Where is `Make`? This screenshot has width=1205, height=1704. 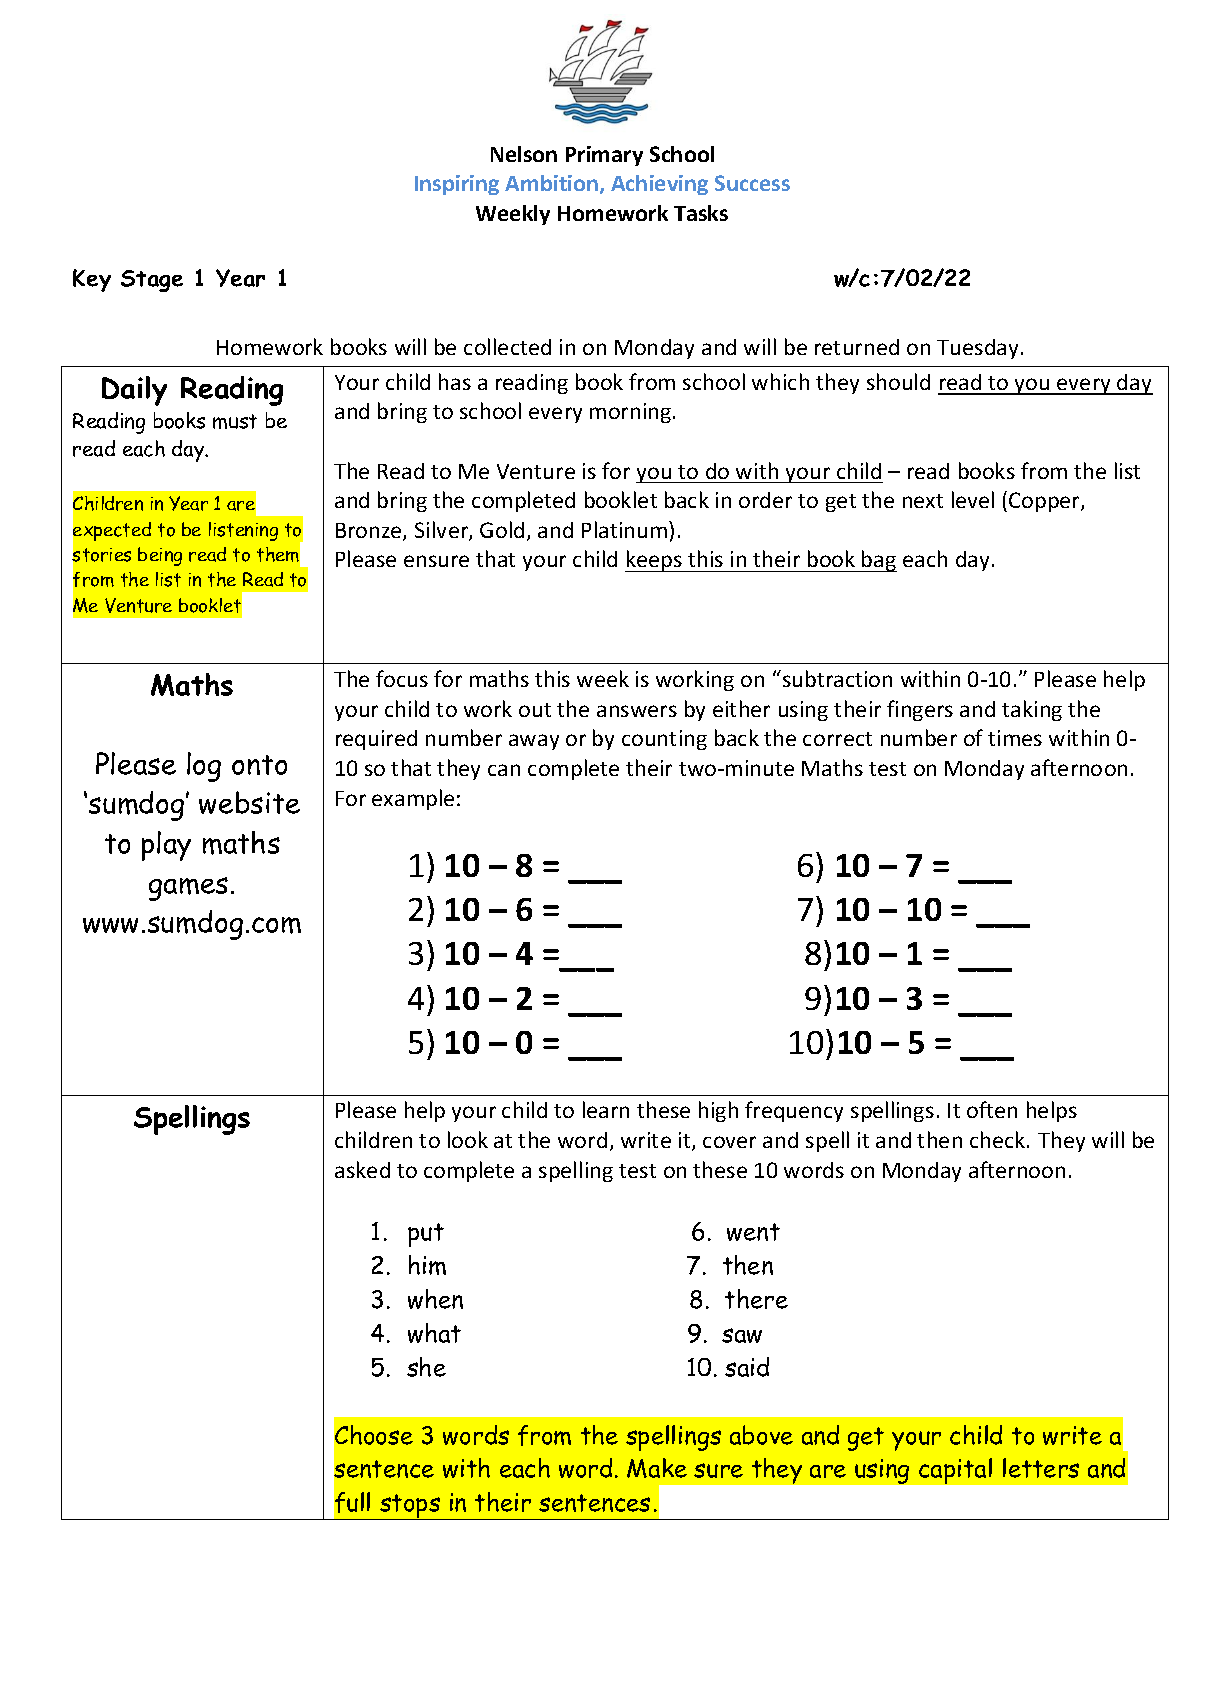
Make is located at coordinates (657, 1468).
